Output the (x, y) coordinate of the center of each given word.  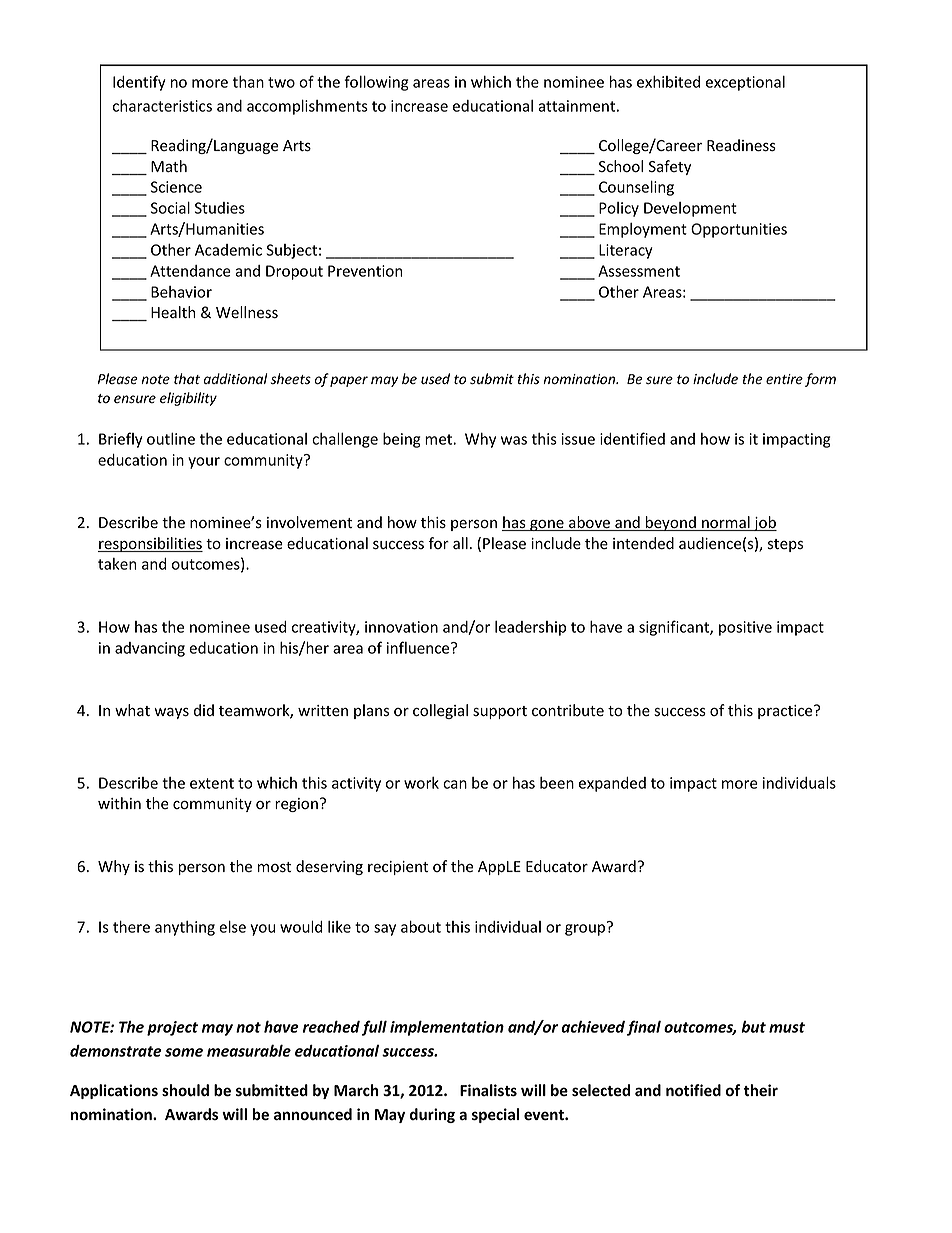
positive (745, 628)
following (376, 83)
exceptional (745, 83)
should (185, 1090)
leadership (530, 628)
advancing (150, 649)
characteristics (162, 106)
